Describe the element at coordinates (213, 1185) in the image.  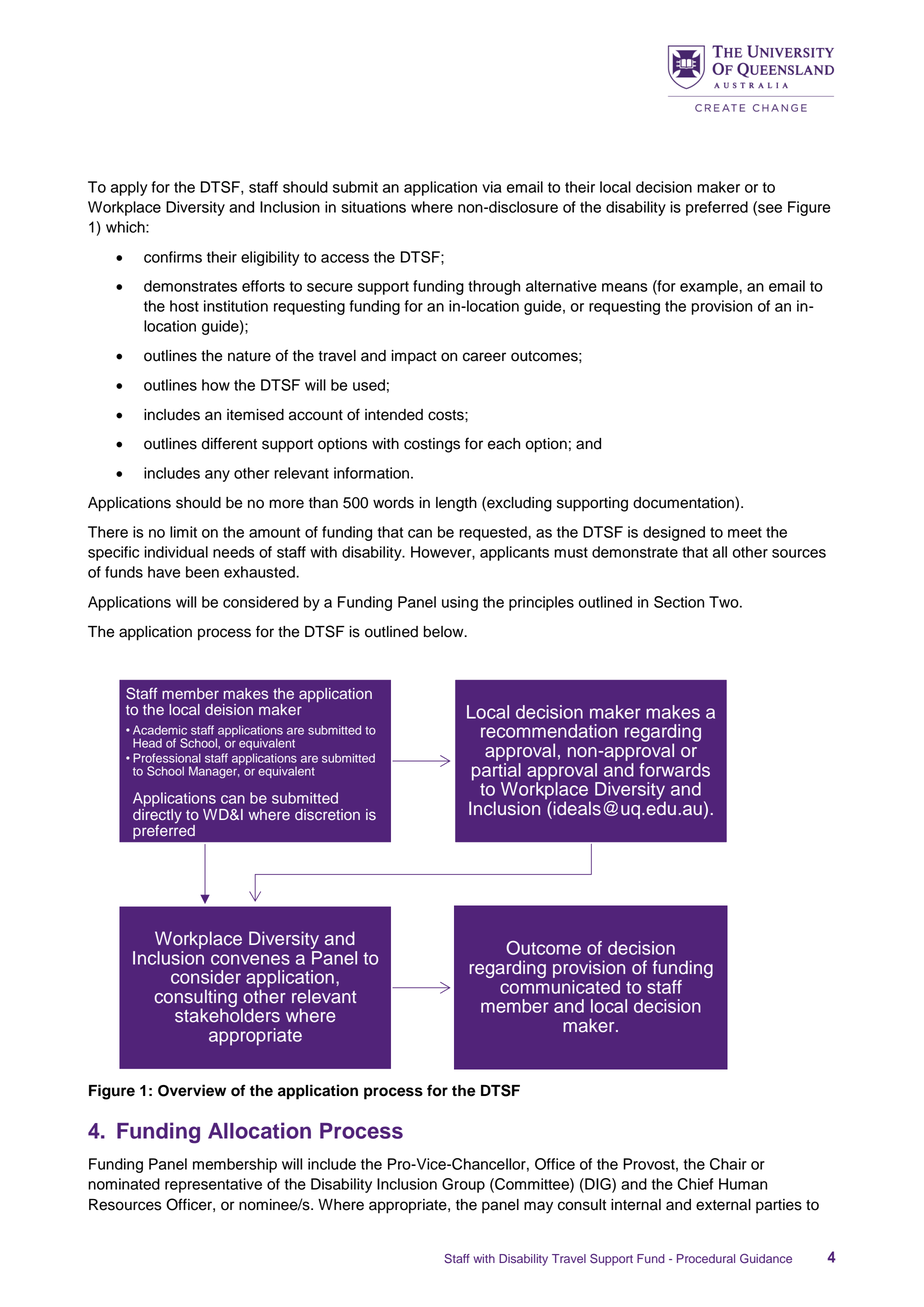
I see `representative` at that location.
